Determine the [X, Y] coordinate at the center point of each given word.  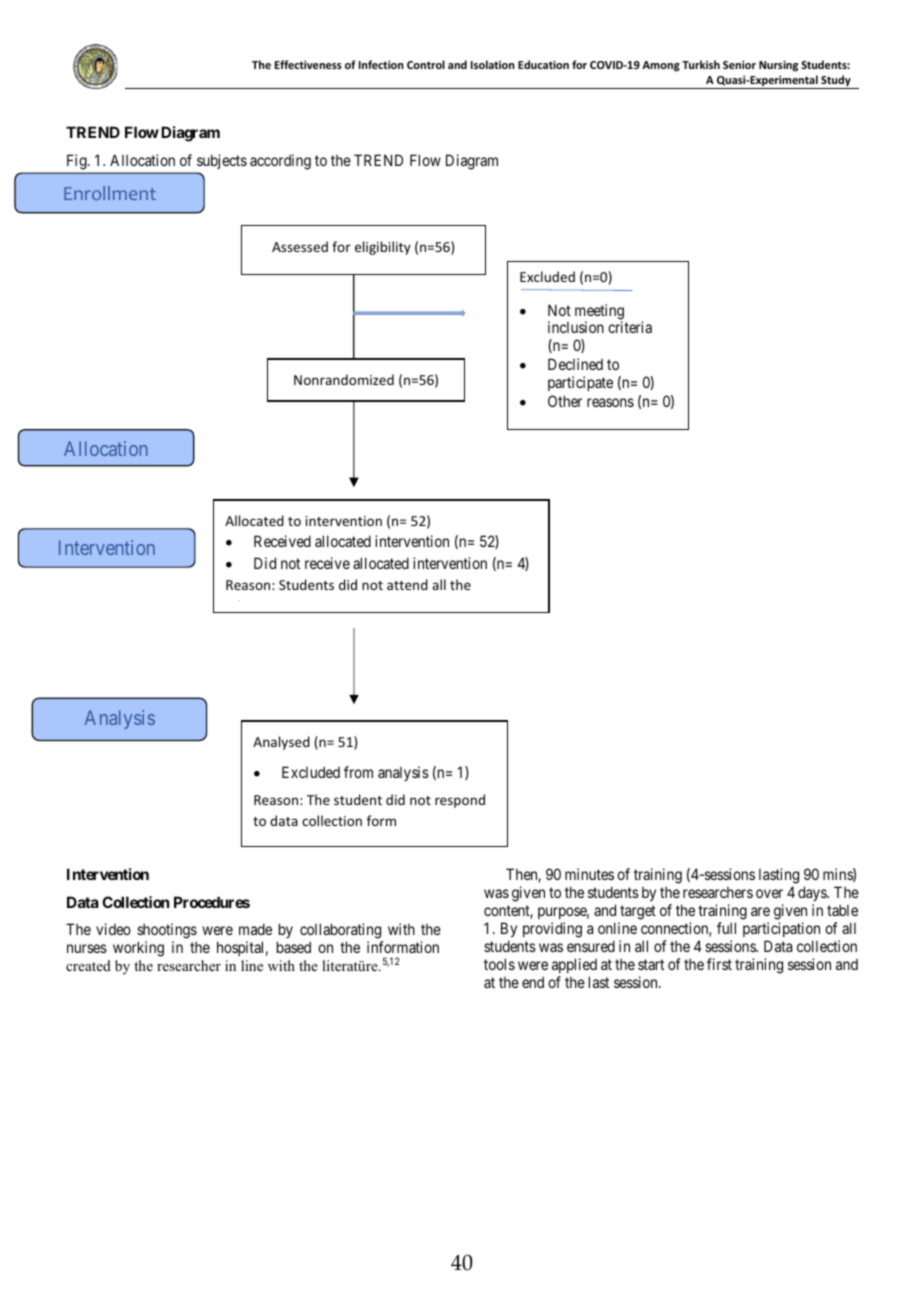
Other [565, 401]
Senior [739, 64]
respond [460, 801]
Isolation [493, 64]
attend [407, 584]
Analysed [281, 743]
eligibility [383, 248]
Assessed [300, 246]
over [769, 893]
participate [580, 383]
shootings [167, 931]
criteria [630, 327]
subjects [222, 161]
